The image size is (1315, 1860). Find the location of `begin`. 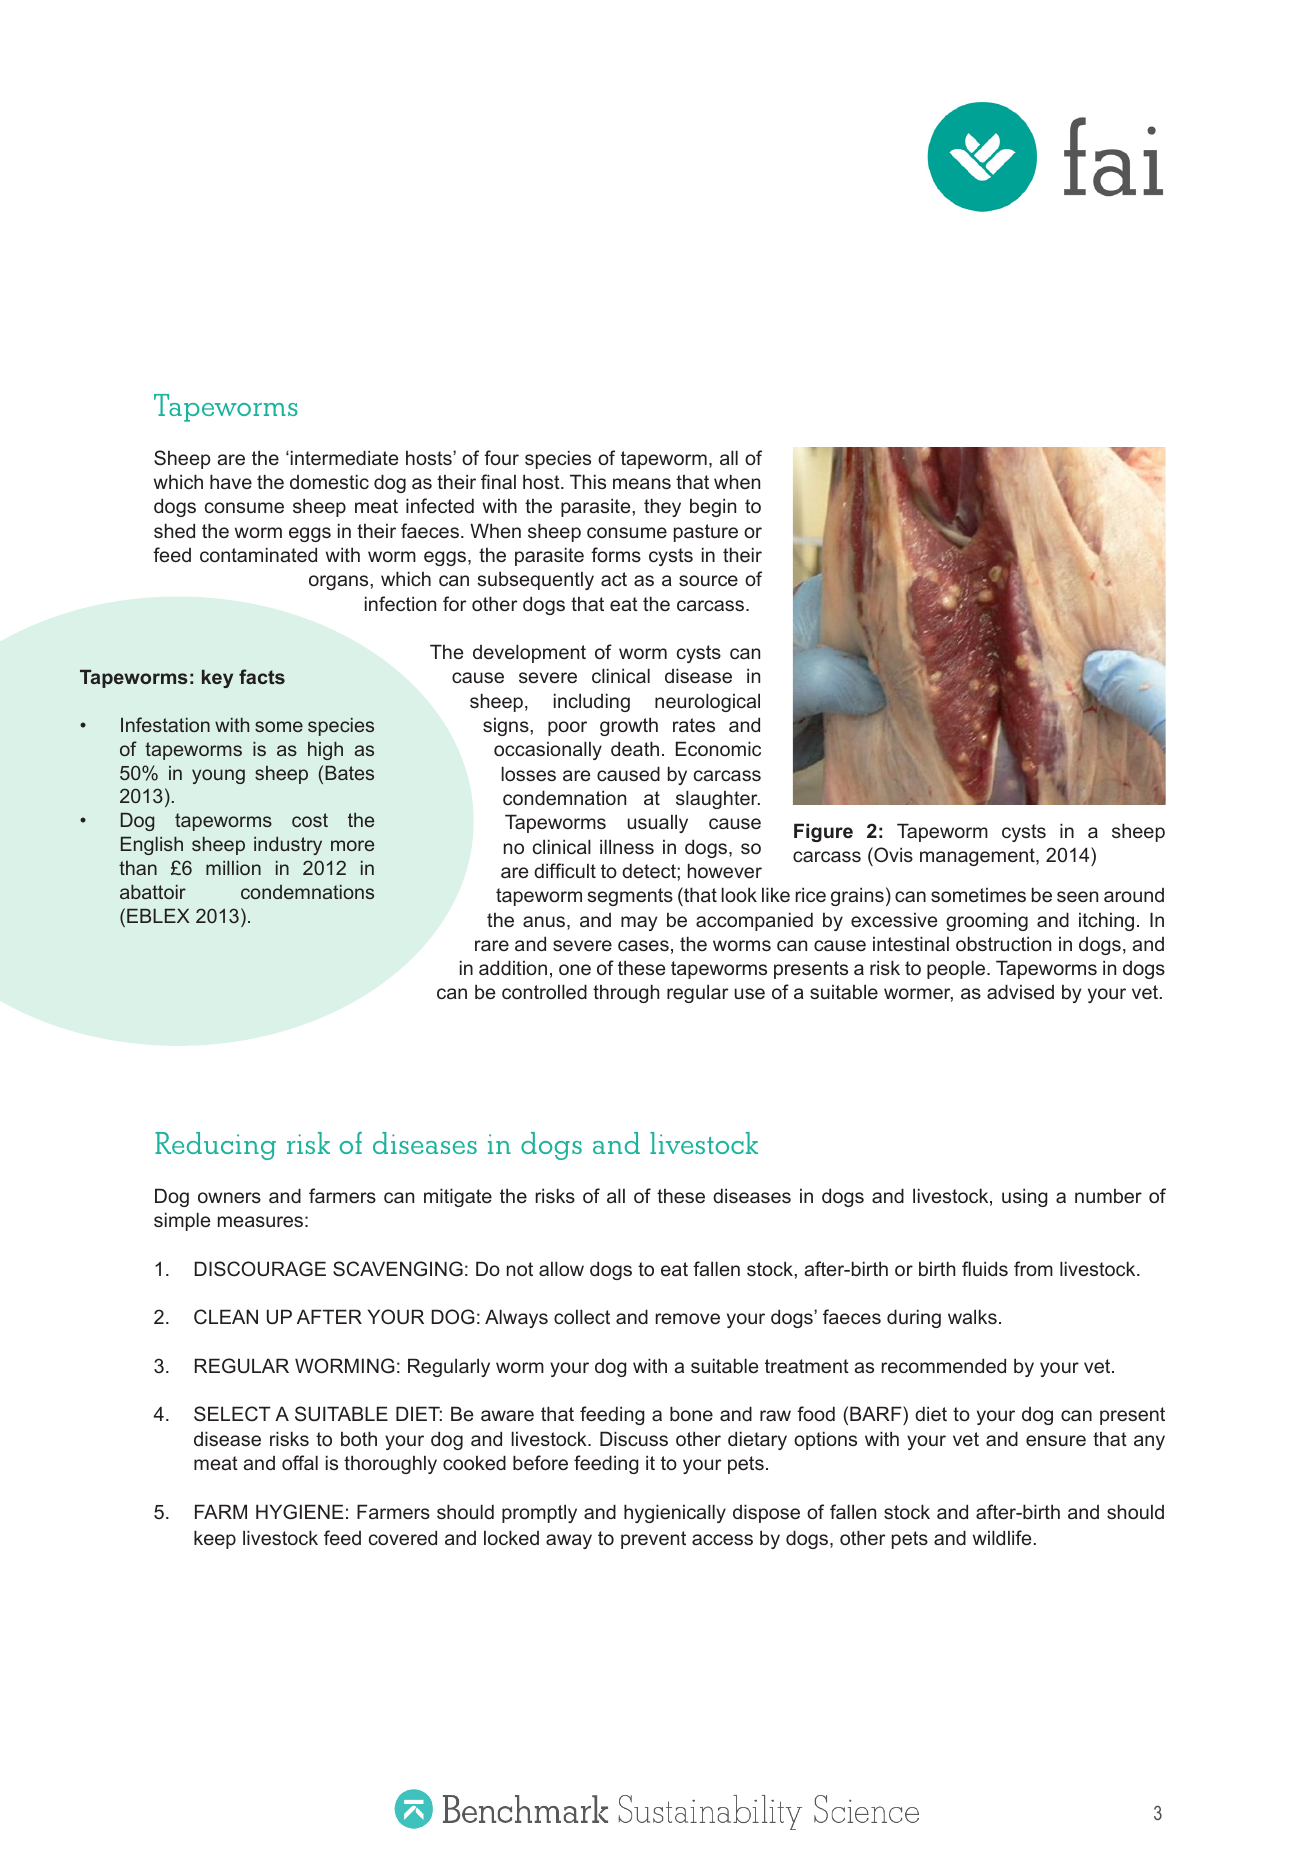

begin is located at coordinates (713, 507).
